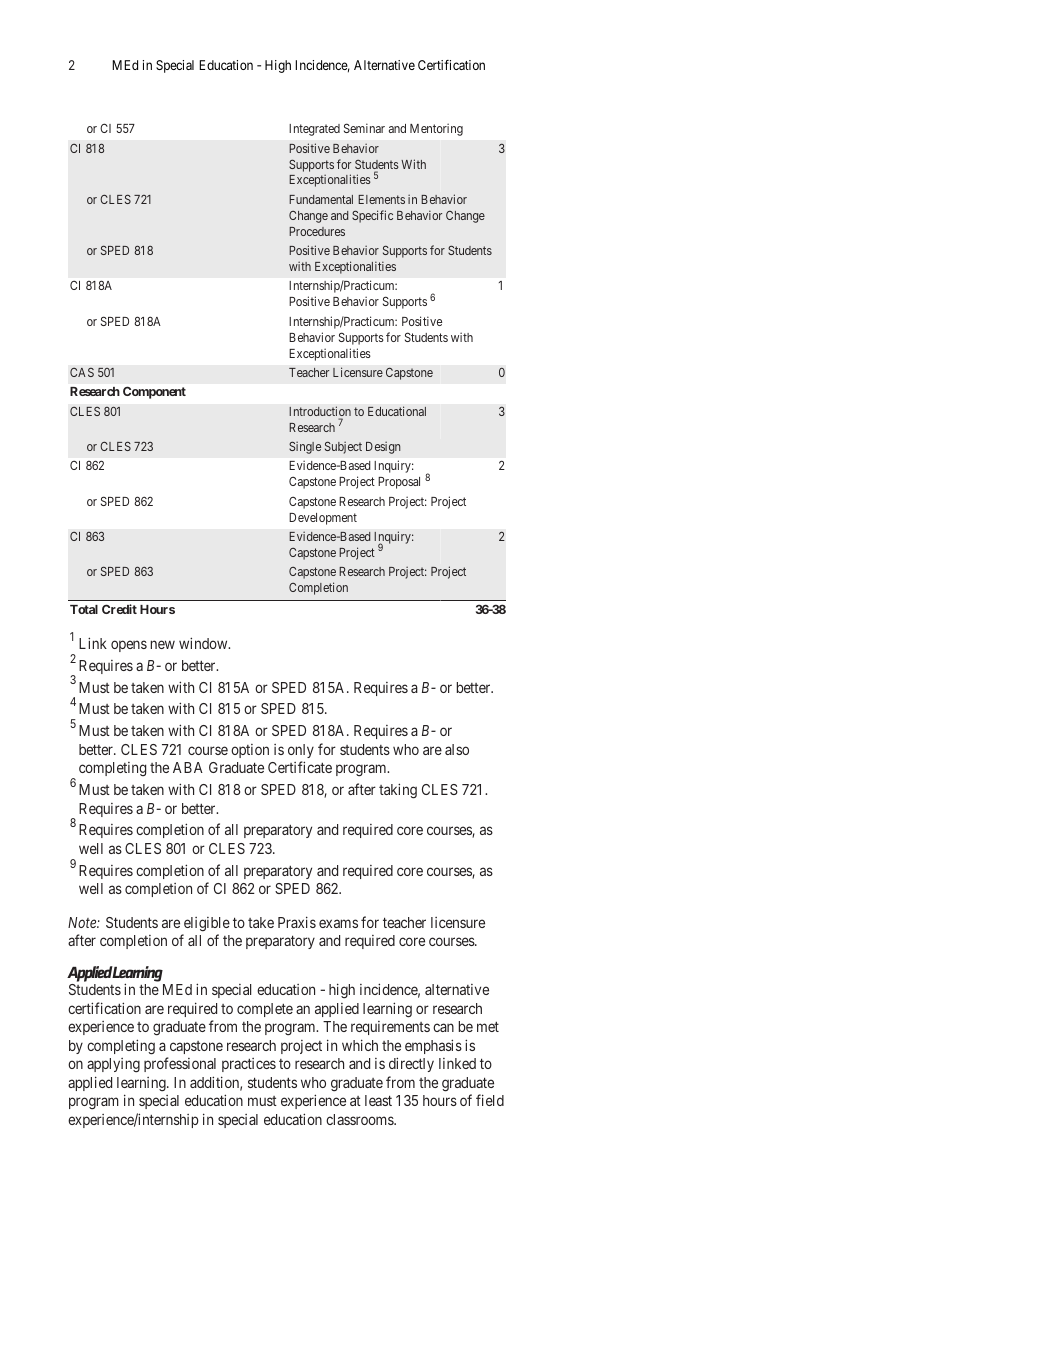  I want to click on Component, so click(154, 392).
